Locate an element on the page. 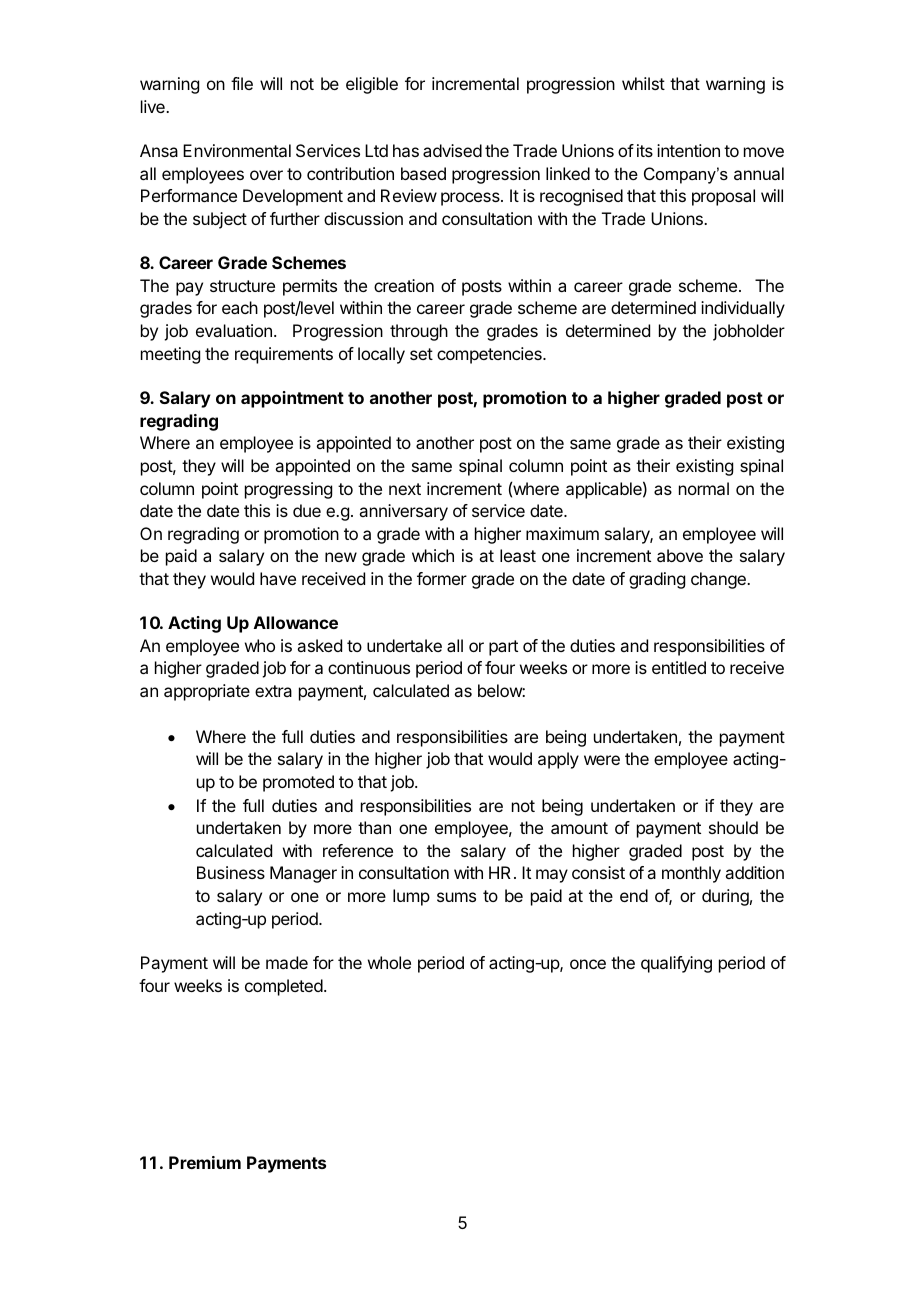 The height and width of the page is (1308, 924). than is located at coordinates (374, 827).
